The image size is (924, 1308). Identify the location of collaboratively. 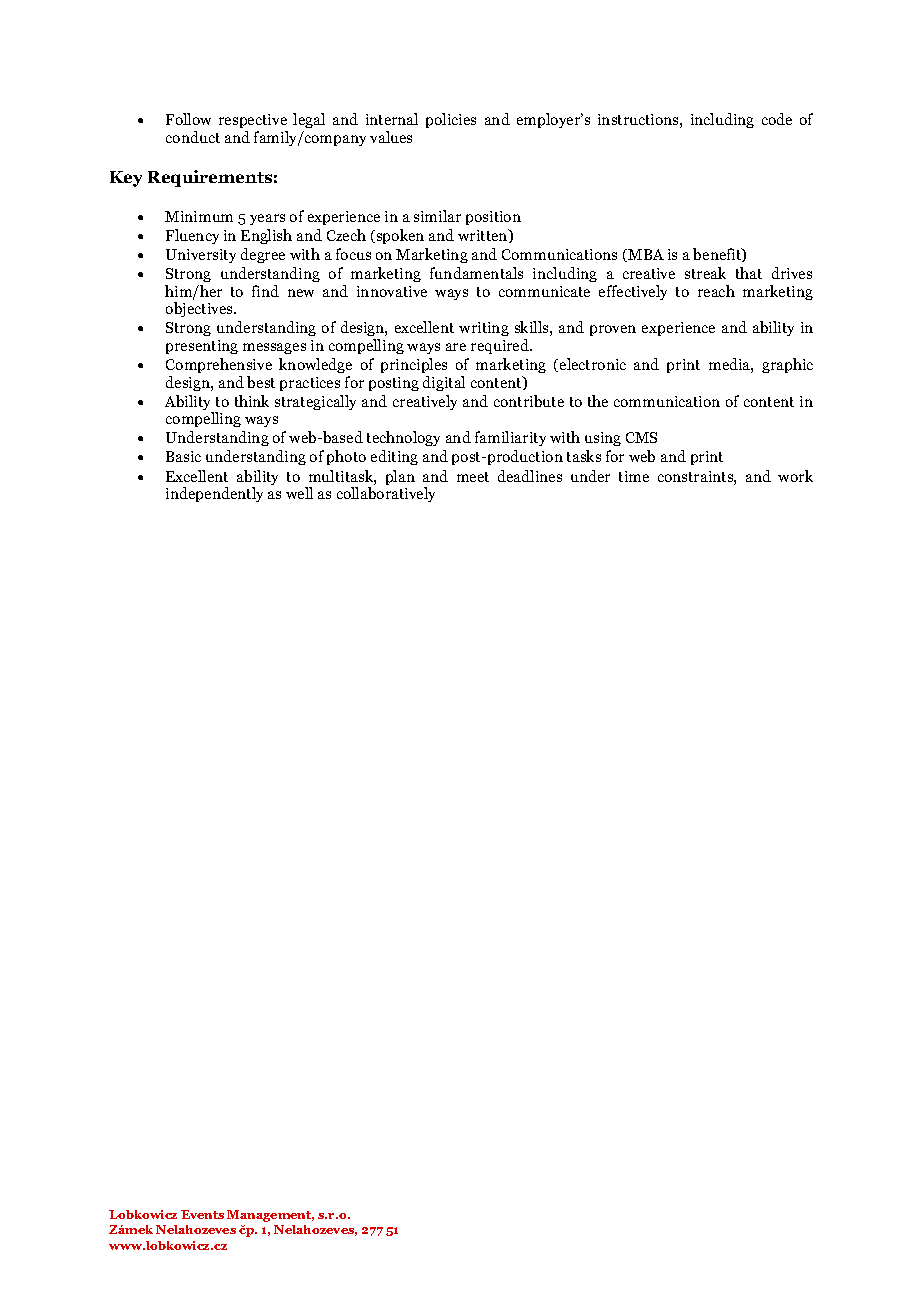
(386, 494).
